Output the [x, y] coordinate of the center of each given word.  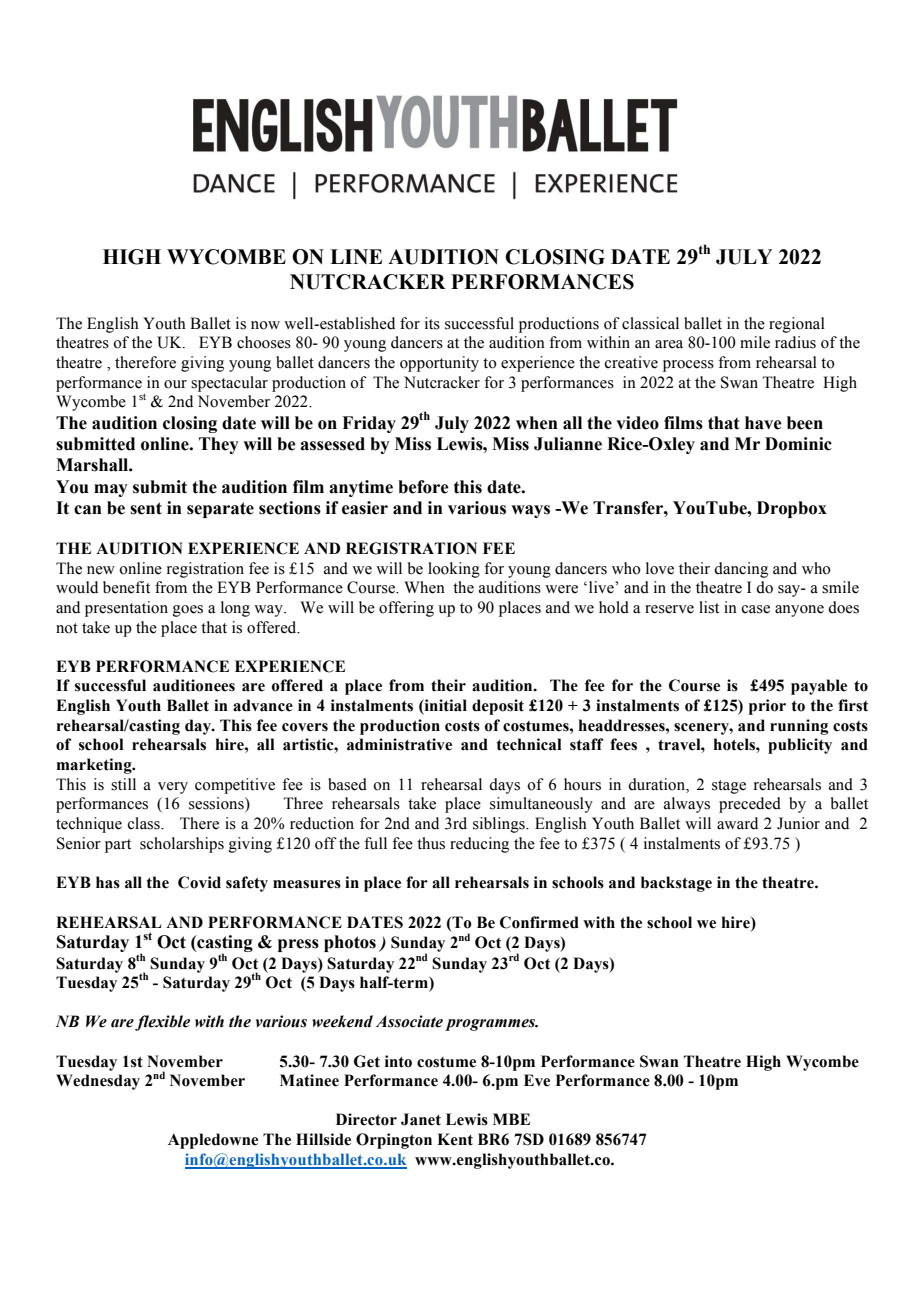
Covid [199, 882]
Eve [537, 1080]
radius [795, 342]
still [123, 784]
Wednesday [98, 1082]
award [737, 823]
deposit [498, 707]
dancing [741, 570]
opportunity [439, 364]
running [799, 727]
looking [454, 570]
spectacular [229, 384]
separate [220, 510]
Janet [421, 1119]
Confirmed [539, 922]
